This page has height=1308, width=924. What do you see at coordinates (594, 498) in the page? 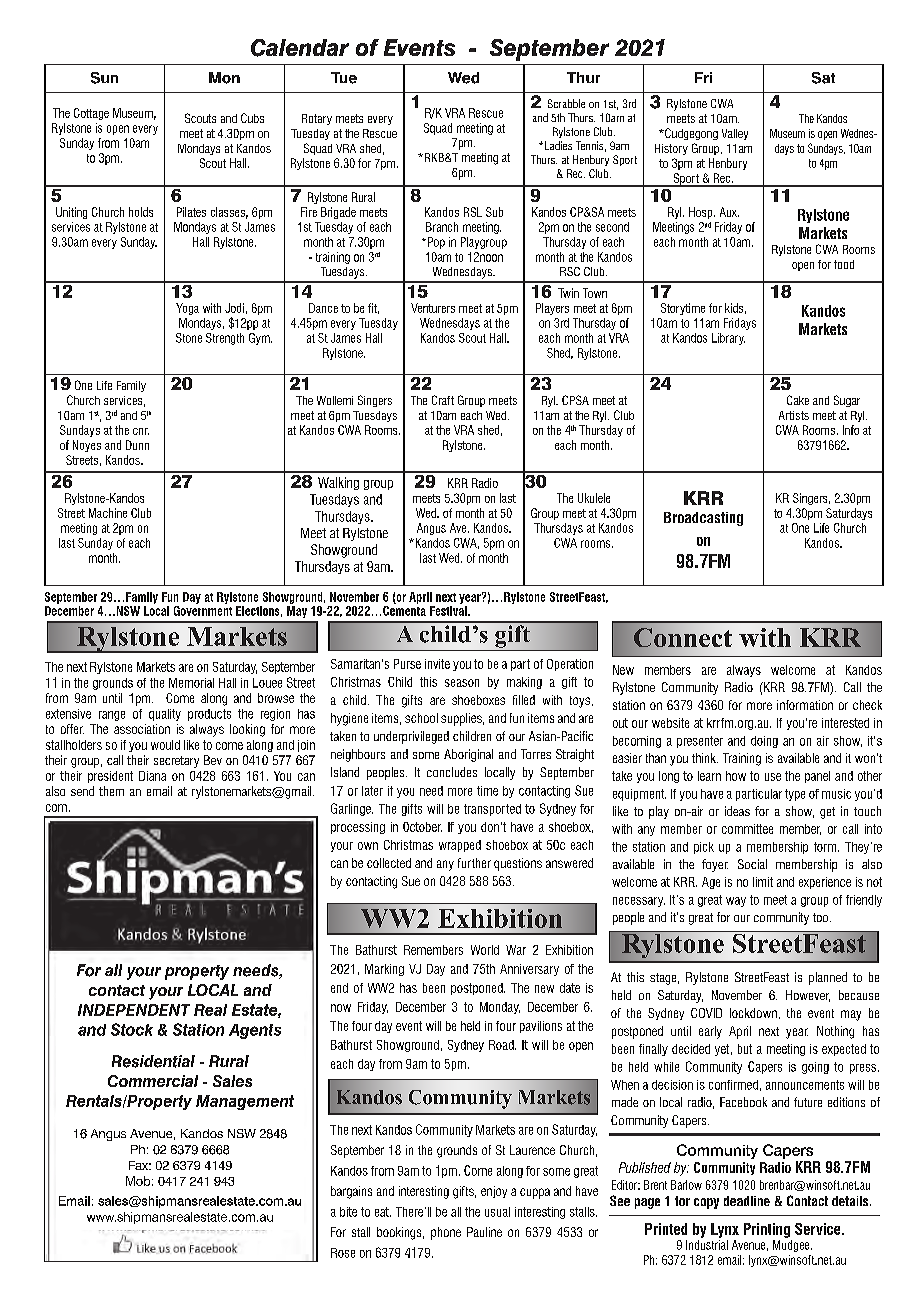
I see `Ukulele` at bounding box center [594, 498].
